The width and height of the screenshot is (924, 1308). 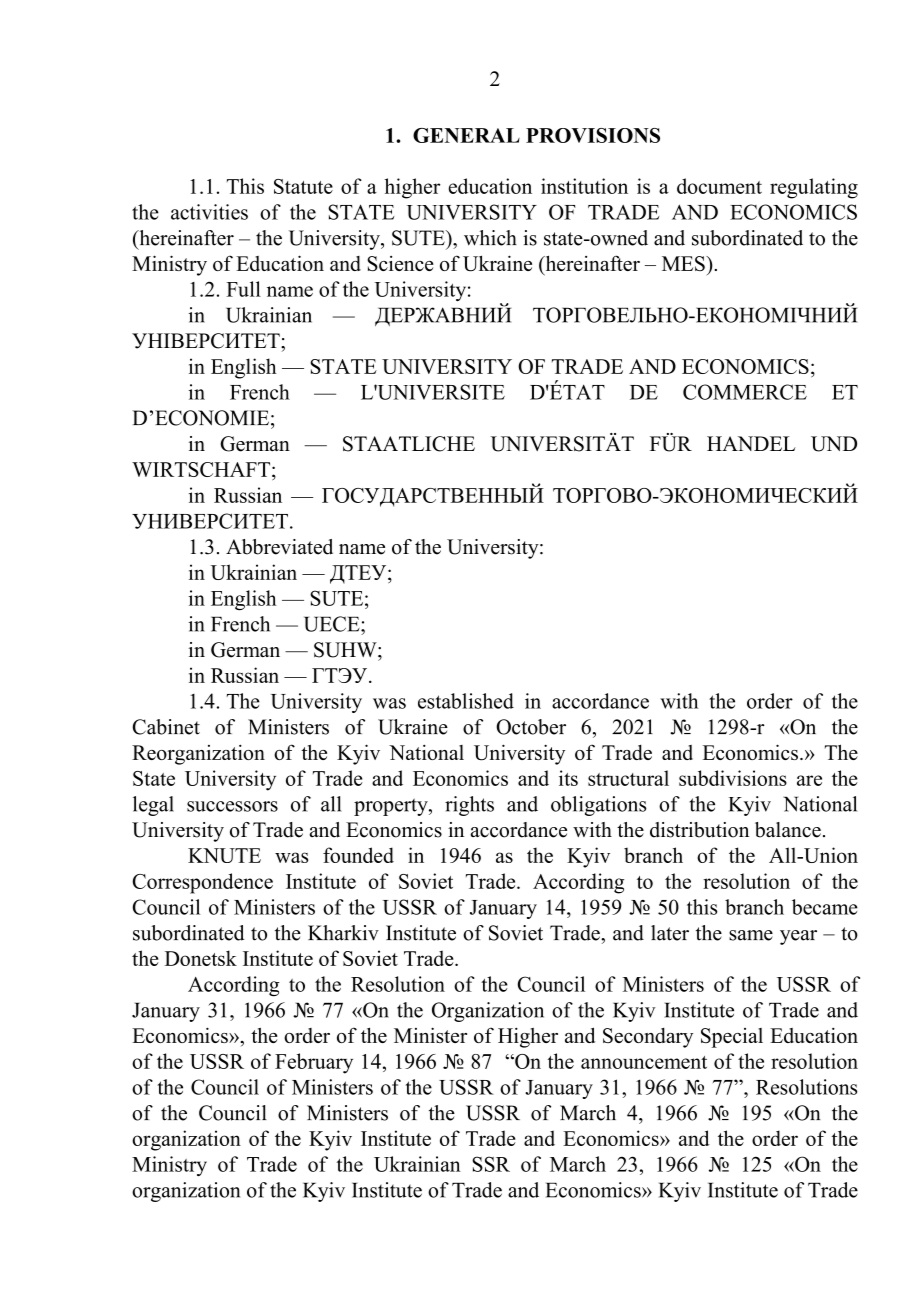 I want to click on February, so click(x=314, y=1063).
